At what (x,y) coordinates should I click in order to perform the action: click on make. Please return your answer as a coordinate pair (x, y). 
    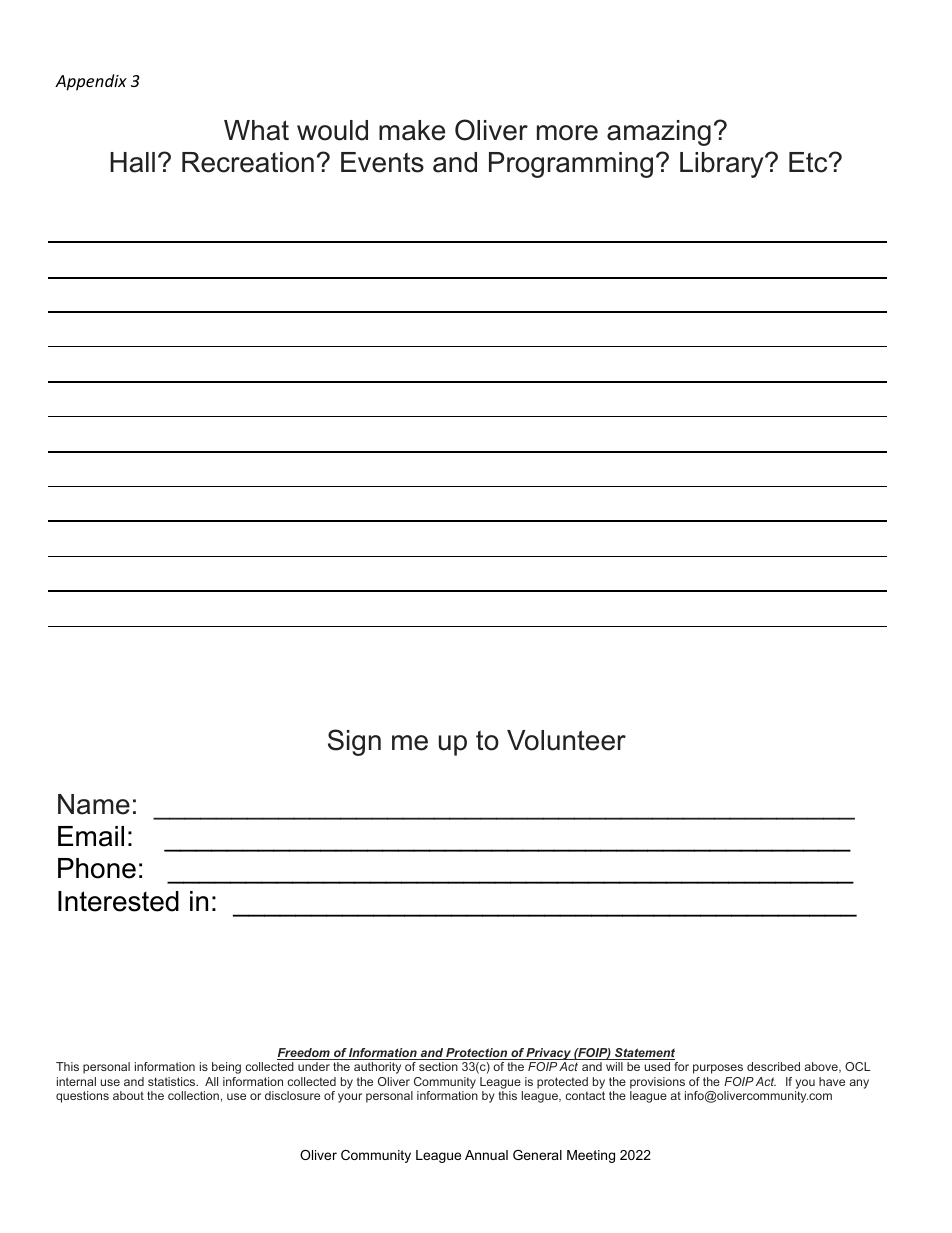
    Looking at the image, I should click on (412, 130).
